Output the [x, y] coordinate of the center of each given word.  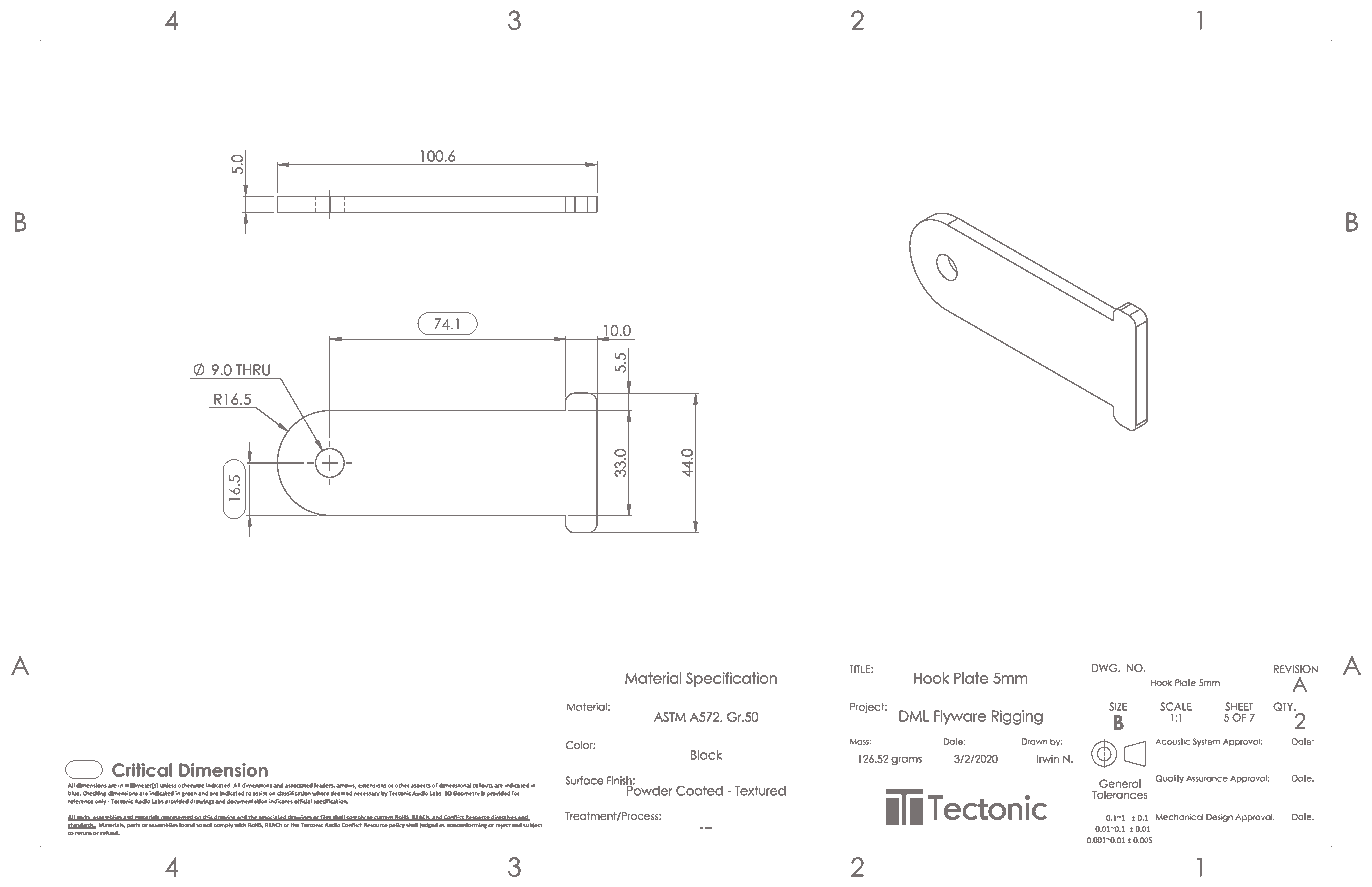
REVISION [1296, 669]
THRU [253, 370]
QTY [1284, 706]
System [1206, 742]
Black [706, 755]
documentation [247, 801]
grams [906, 761]
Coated [699, 791]
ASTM [670, 717]
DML [914, 716]
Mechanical [1179, 817]
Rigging [1017, 717]
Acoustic [1172, 741]
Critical [142, 770]
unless [168, 785]
